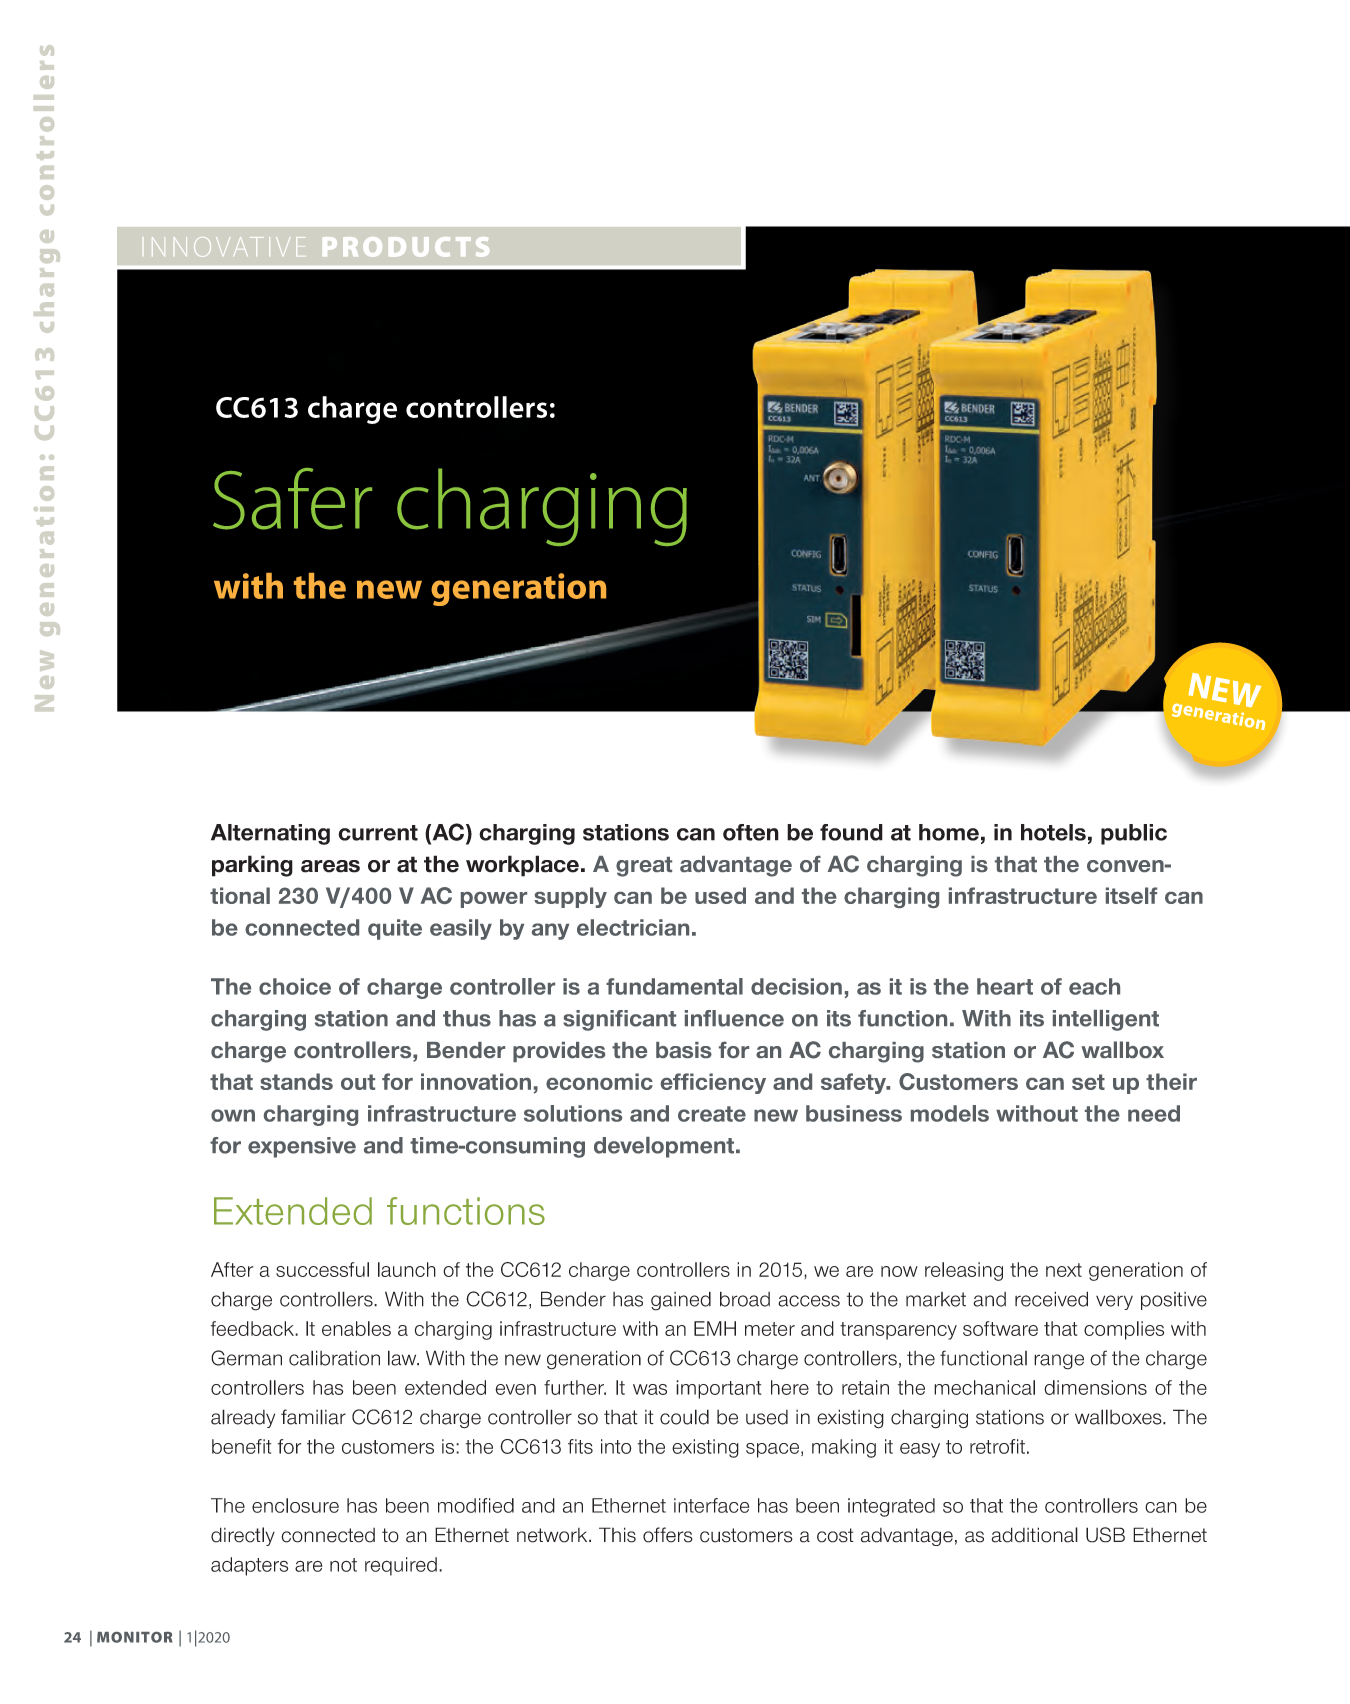 The height and width of the page is (1704, 1350). What do you see at coordinates (1053, 832) in the page?
I see `hotels` at bounding box center [1053, 832].
